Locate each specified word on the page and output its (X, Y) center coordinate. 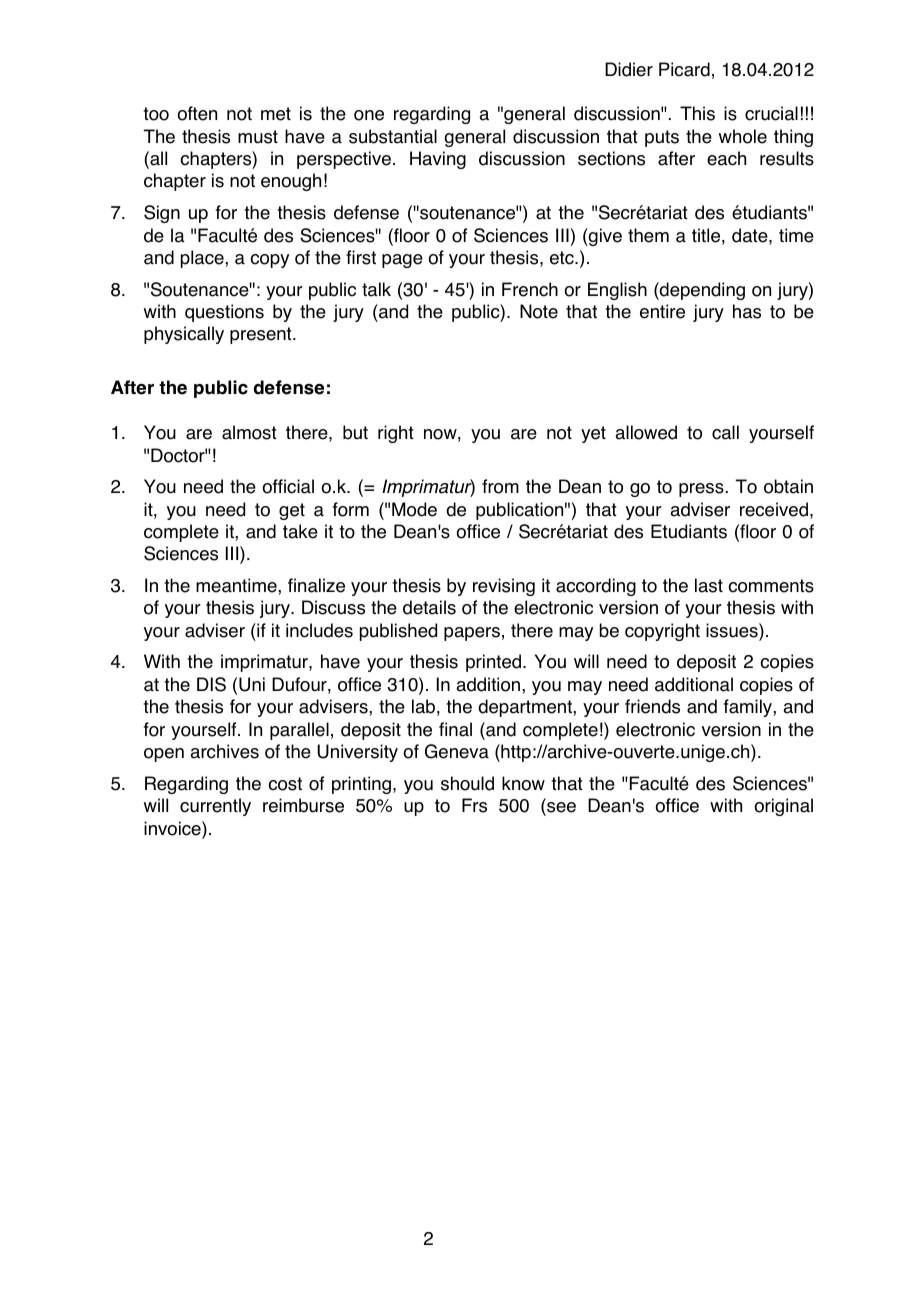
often (197, 113)
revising (504, 587)
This (697, 113)
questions (224, 313)
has (747, 311)
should (467, 783)
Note (539, 311)
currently (215, 807)
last (709, 585)
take (300, 531)
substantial (393, 136)
